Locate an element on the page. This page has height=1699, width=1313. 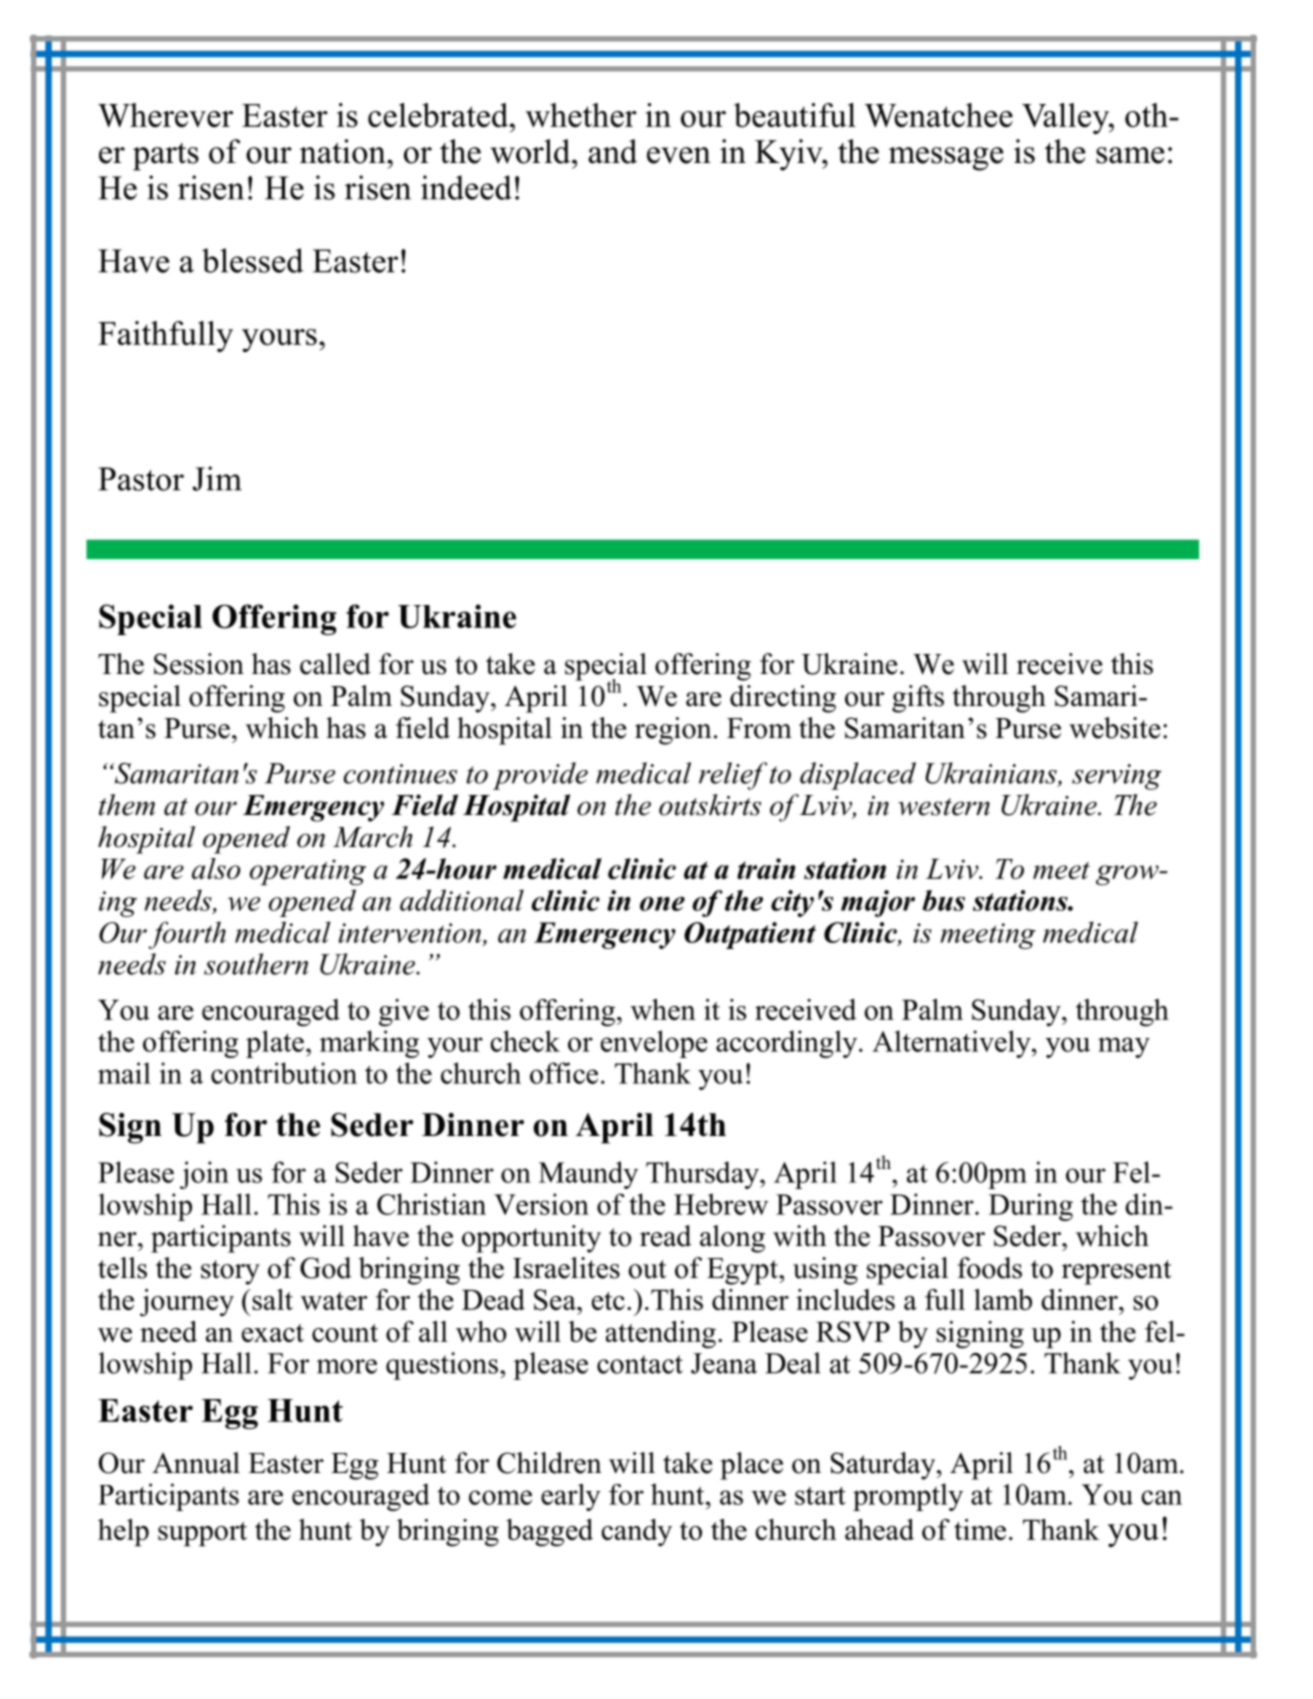
message is located at coordinates (946, 159).
